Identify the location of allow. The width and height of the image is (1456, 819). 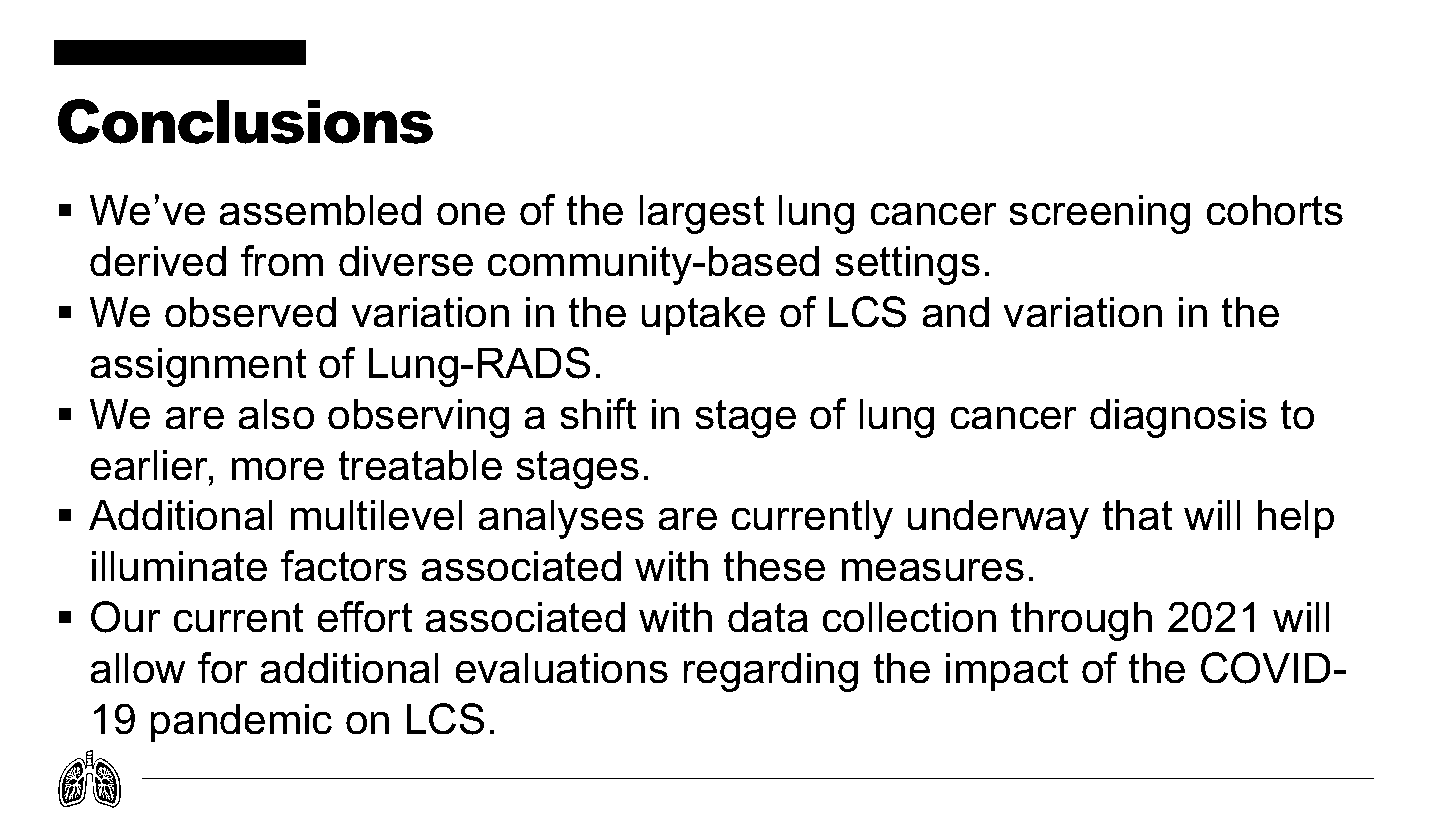
(137, 668).
